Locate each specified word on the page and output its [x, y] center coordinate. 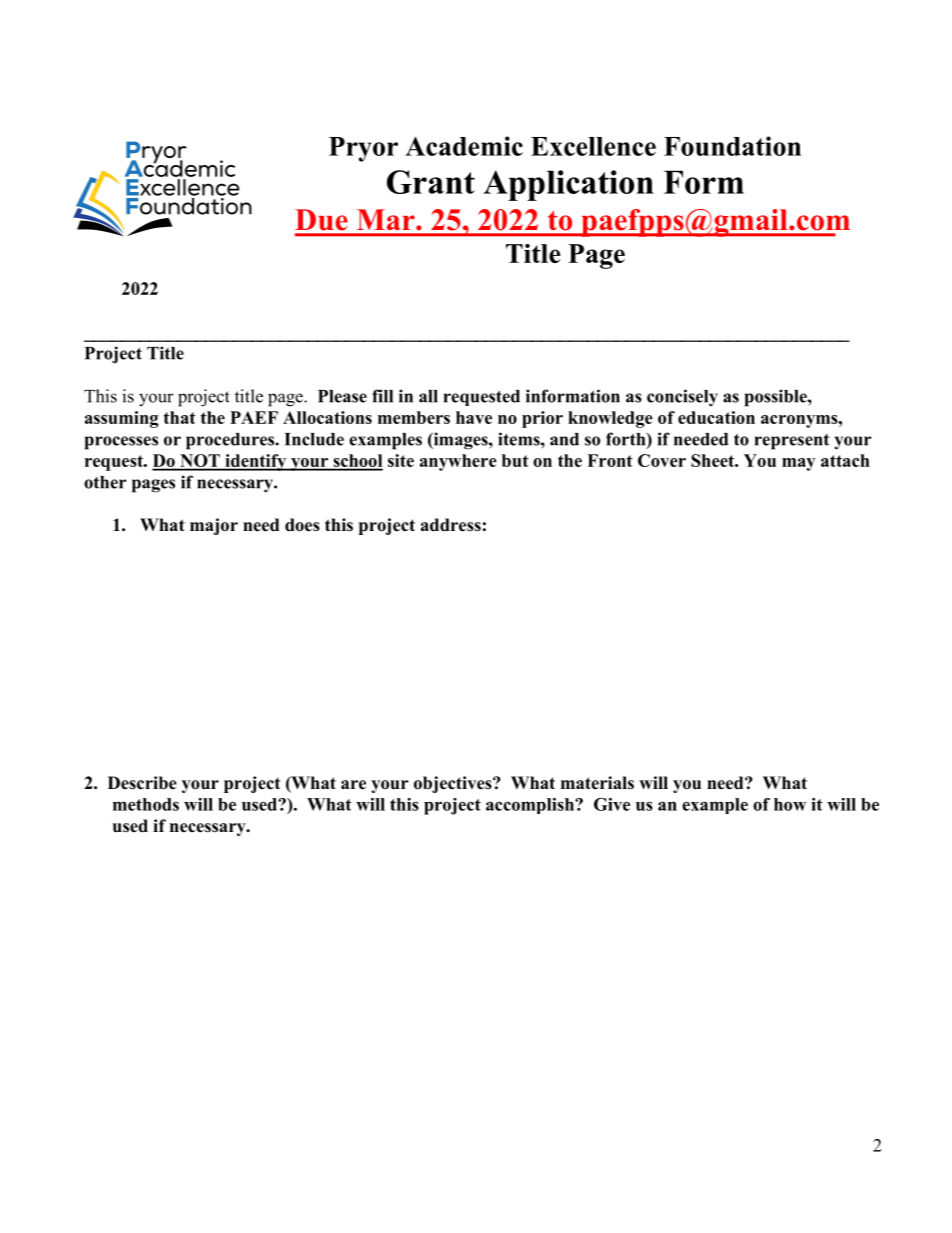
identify [256, 462]
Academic [464, 146]
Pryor [363, 149]
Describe [142, 783]
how [790, 804]
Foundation [732, 146]
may [798, 464]
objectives [454, 784]
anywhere [458, 462]
